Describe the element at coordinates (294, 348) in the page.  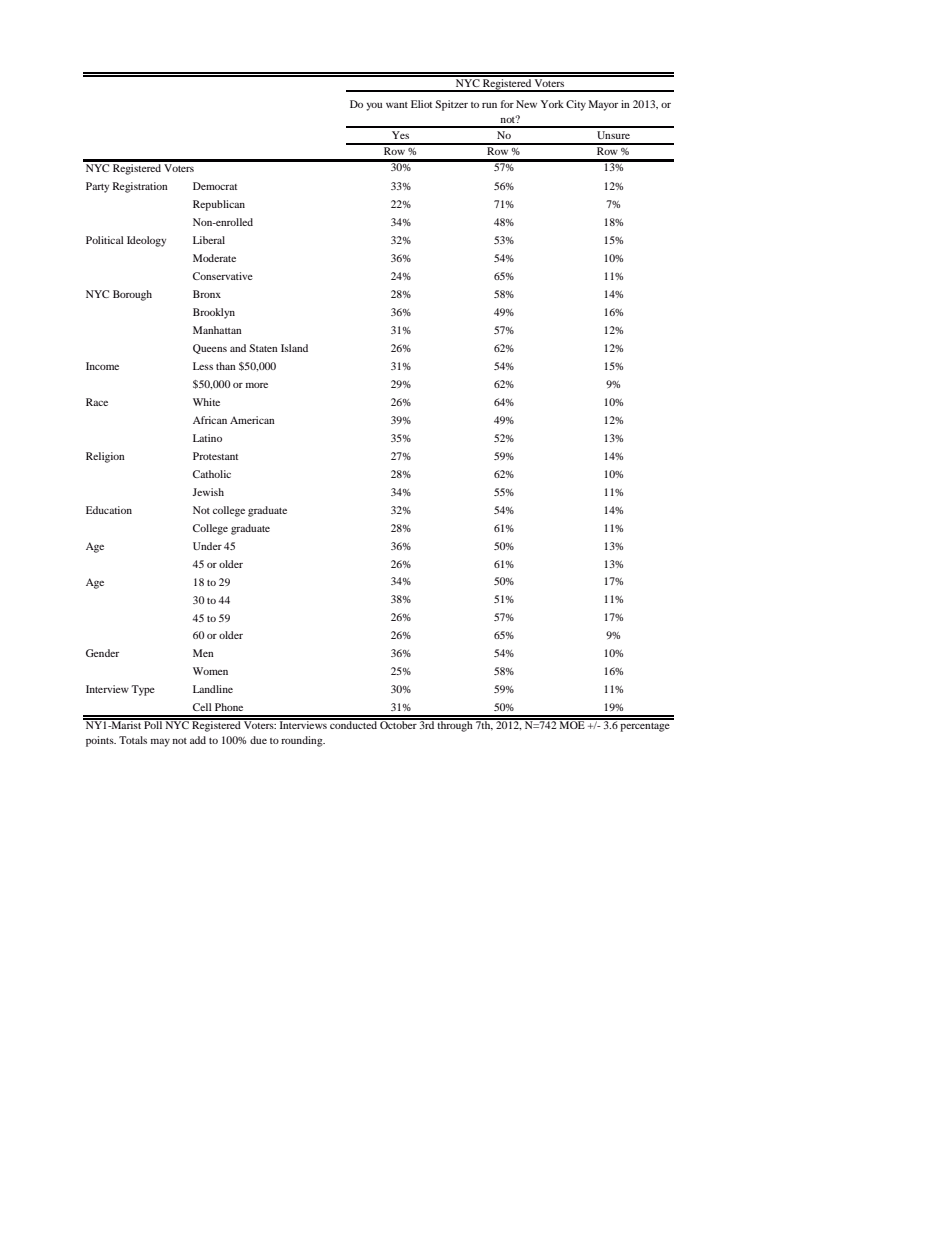
I see `Island` at that location.
